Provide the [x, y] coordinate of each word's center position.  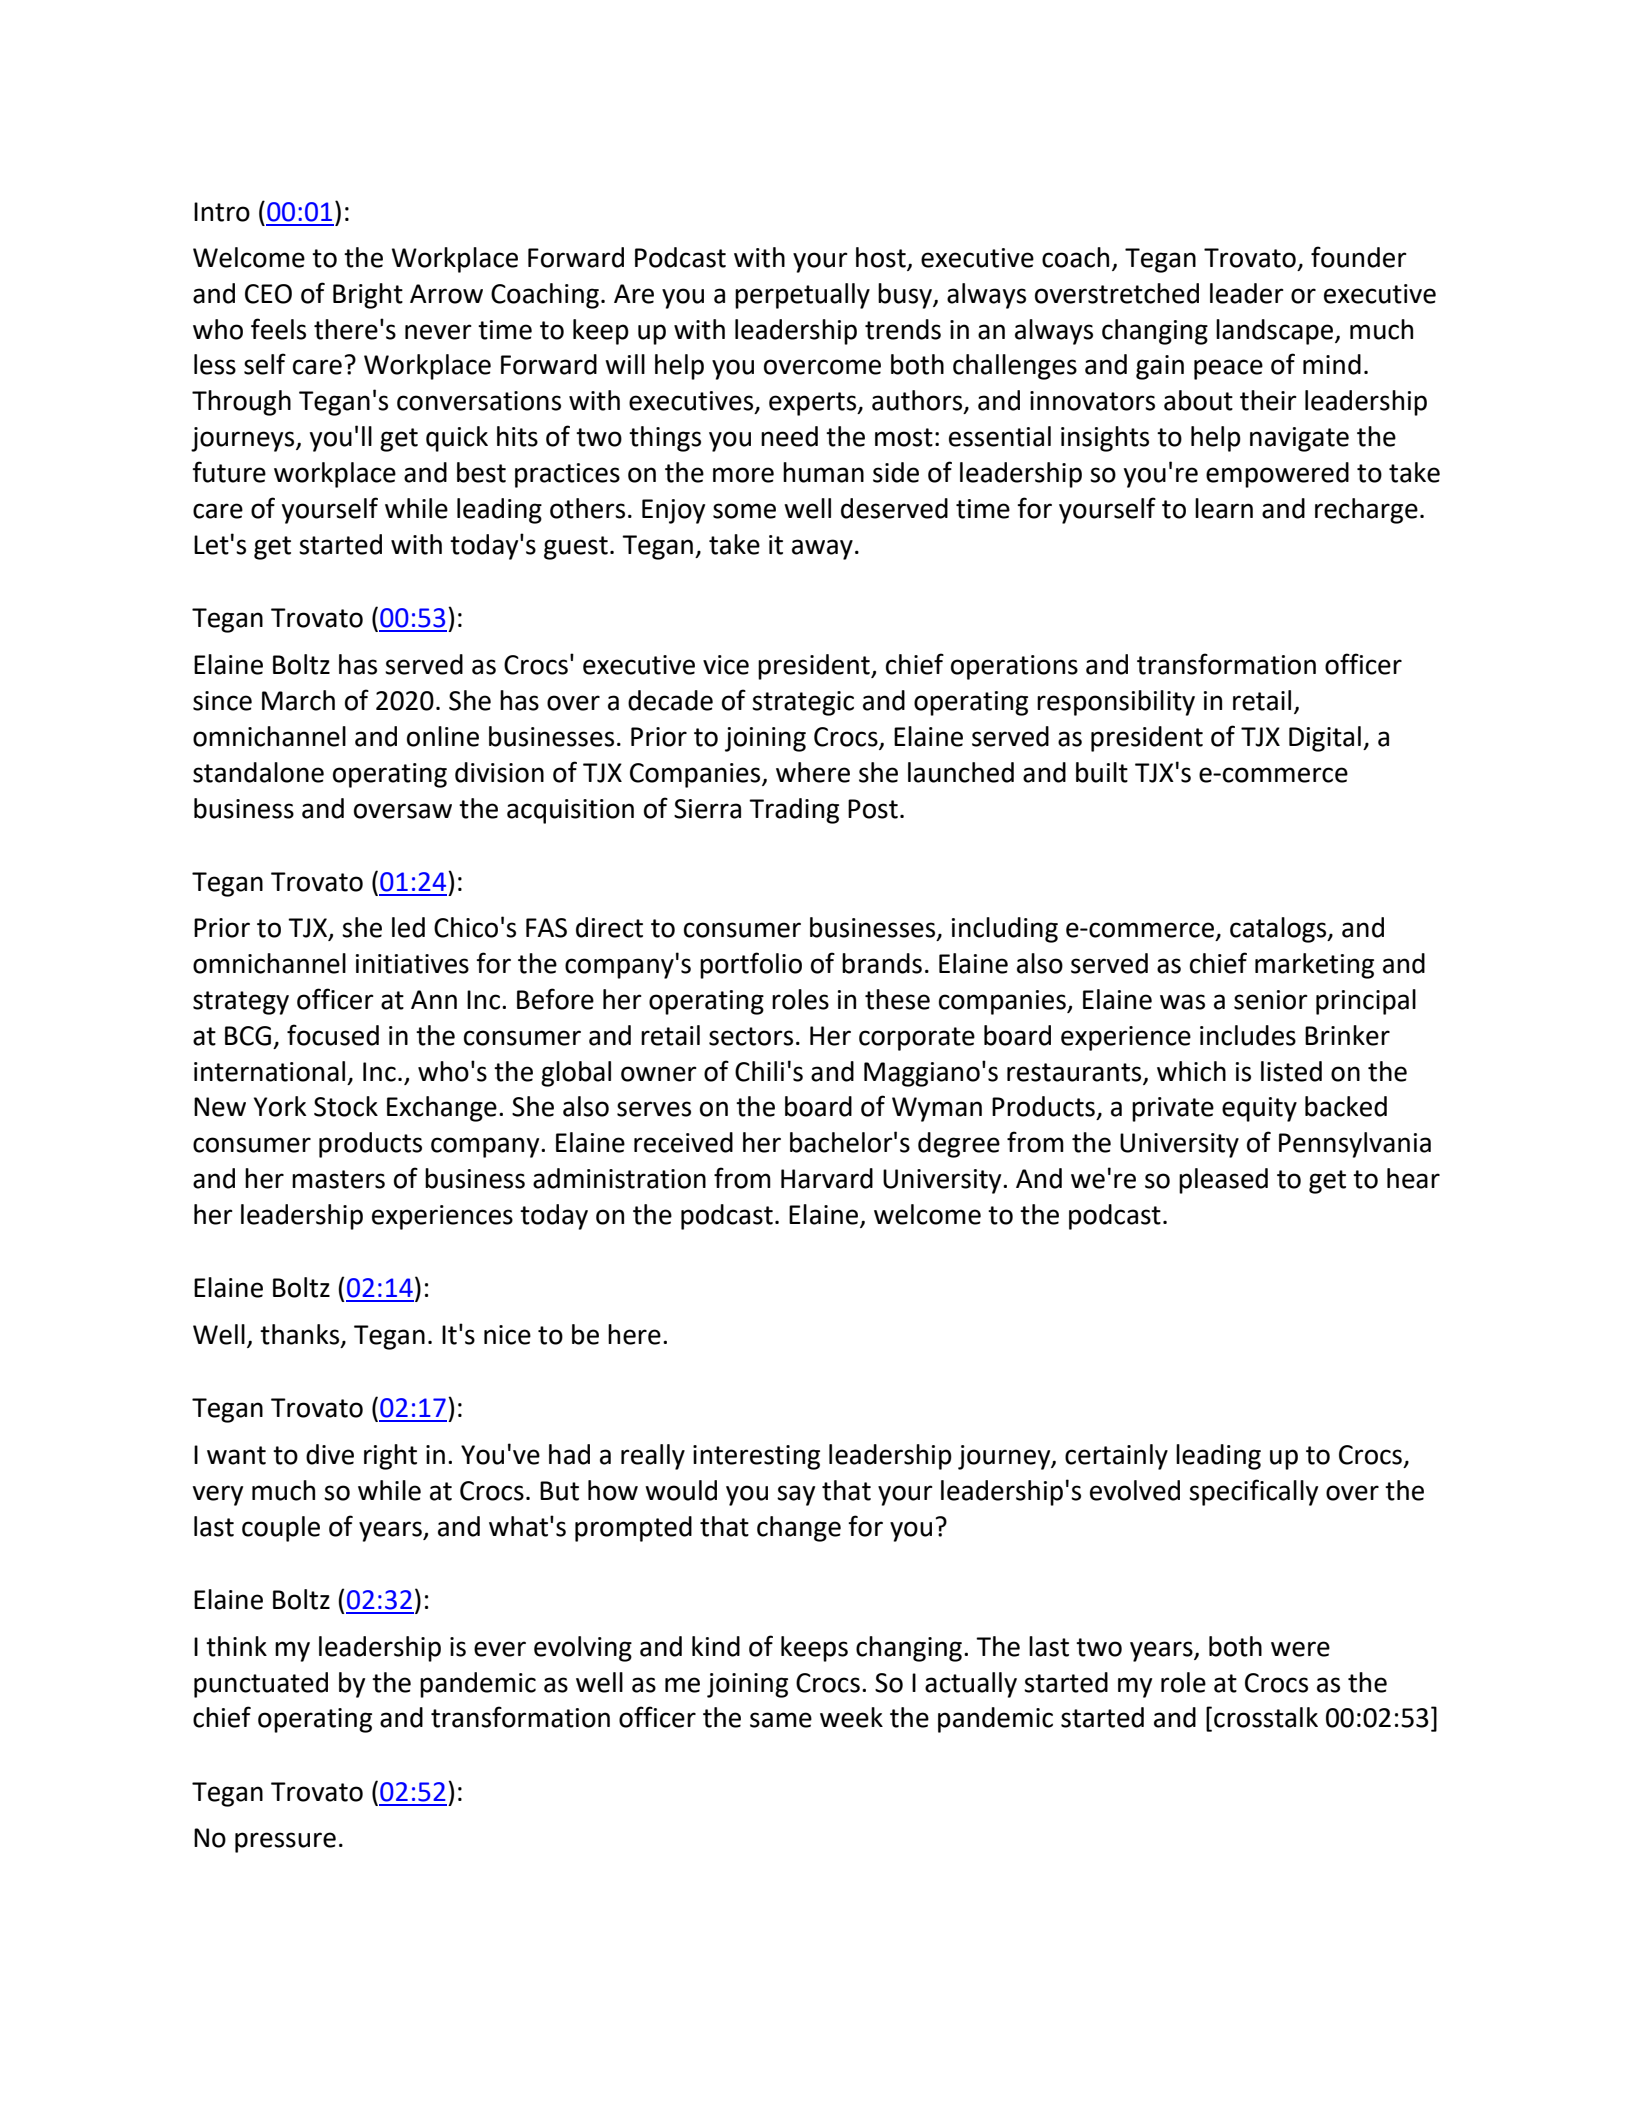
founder [1359, 257]
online [443, 736]
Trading [794, 811]
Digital [1325, 739]
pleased [1223, 1181]
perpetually [802, 296]
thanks [301, 1335]
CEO [268, 294]
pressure [285, 1842]
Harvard [827, 1178]
